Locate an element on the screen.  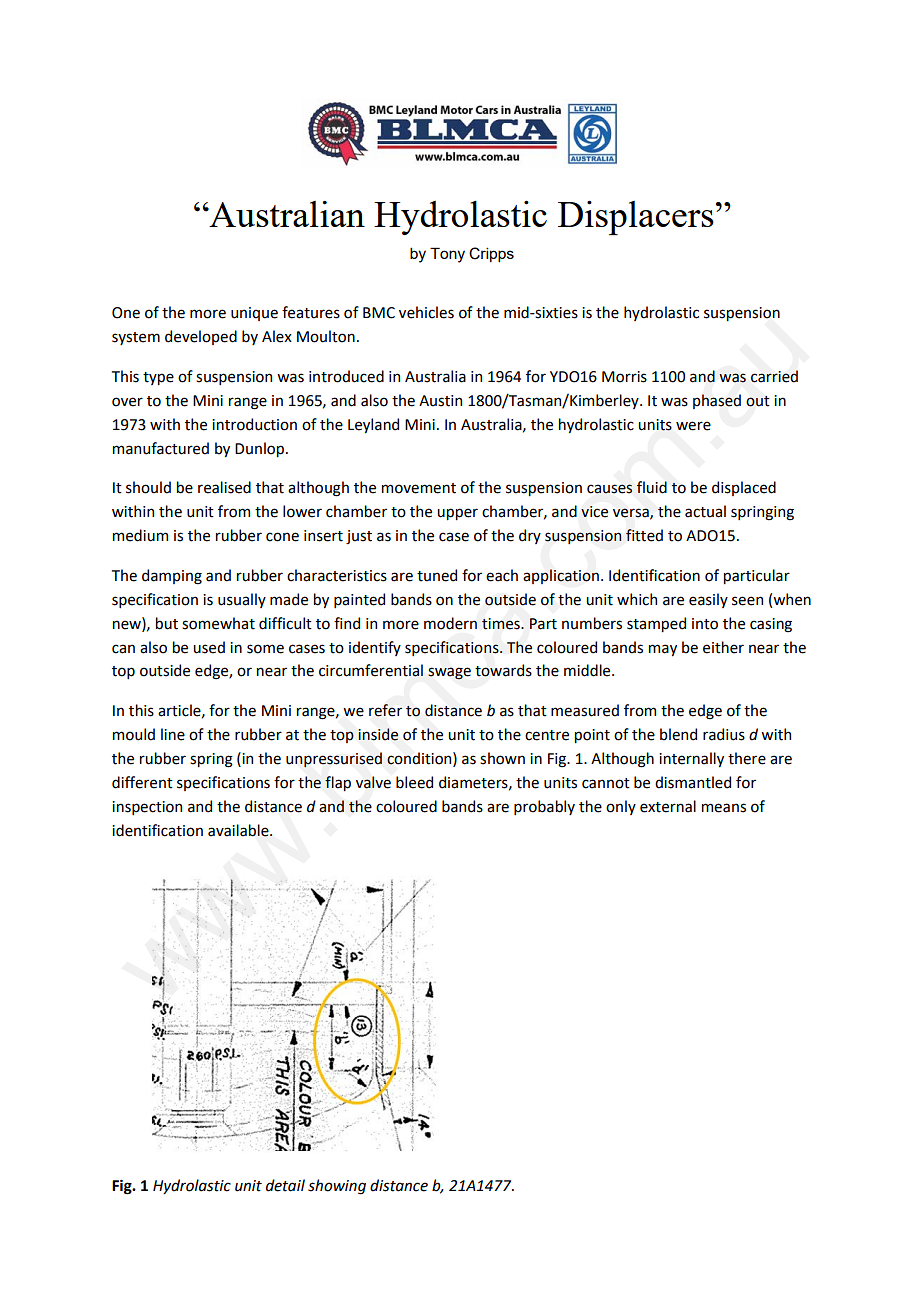
showing is located at coordinates (337, 1187).
